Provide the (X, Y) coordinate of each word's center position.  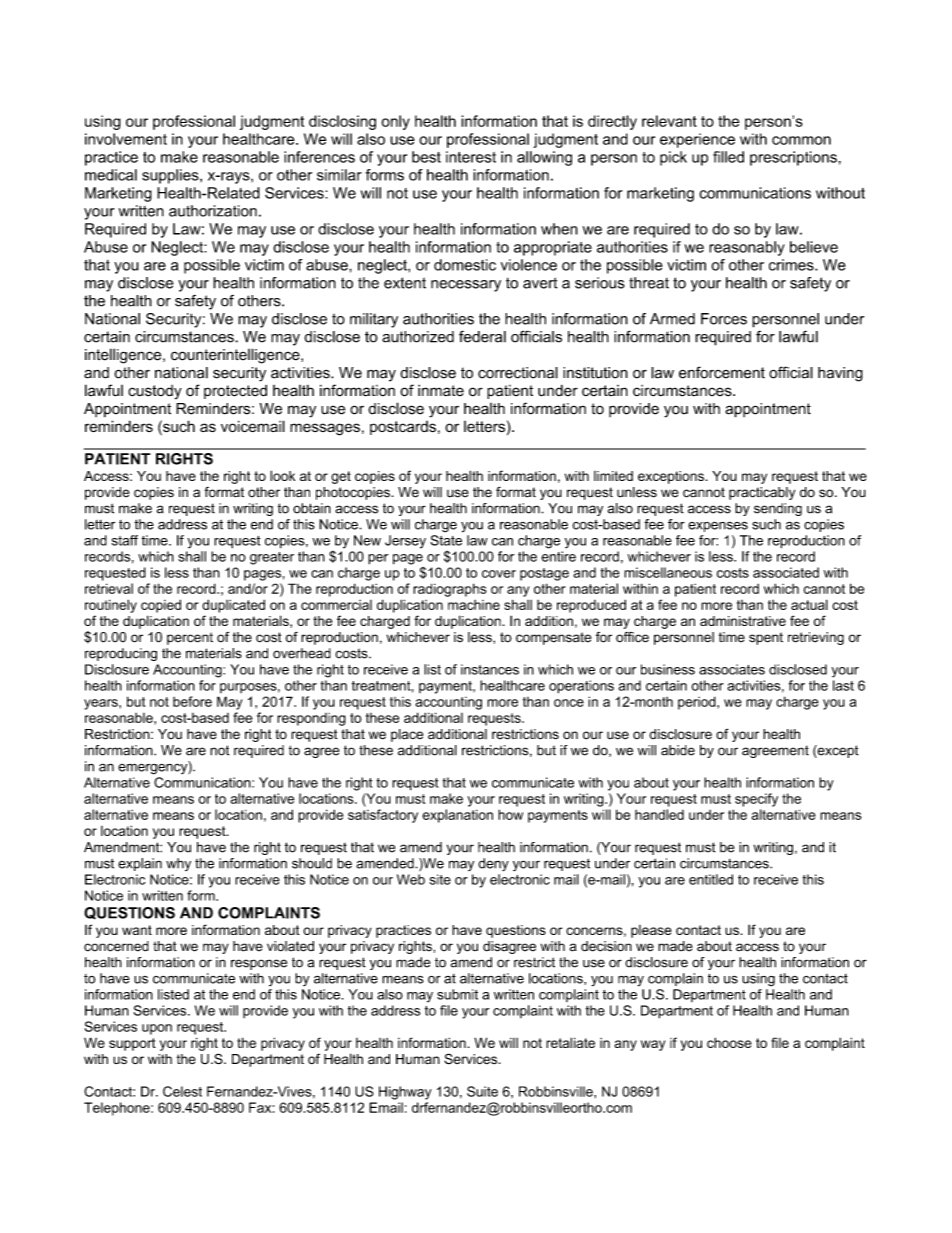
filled (728, 157)
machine (474, 605)
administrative (743, 621)
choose (729, 1043)
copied (161, 606)
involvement (126, 139)
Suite (482, 1091)
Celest (182, 1091)
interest (471, 157)
